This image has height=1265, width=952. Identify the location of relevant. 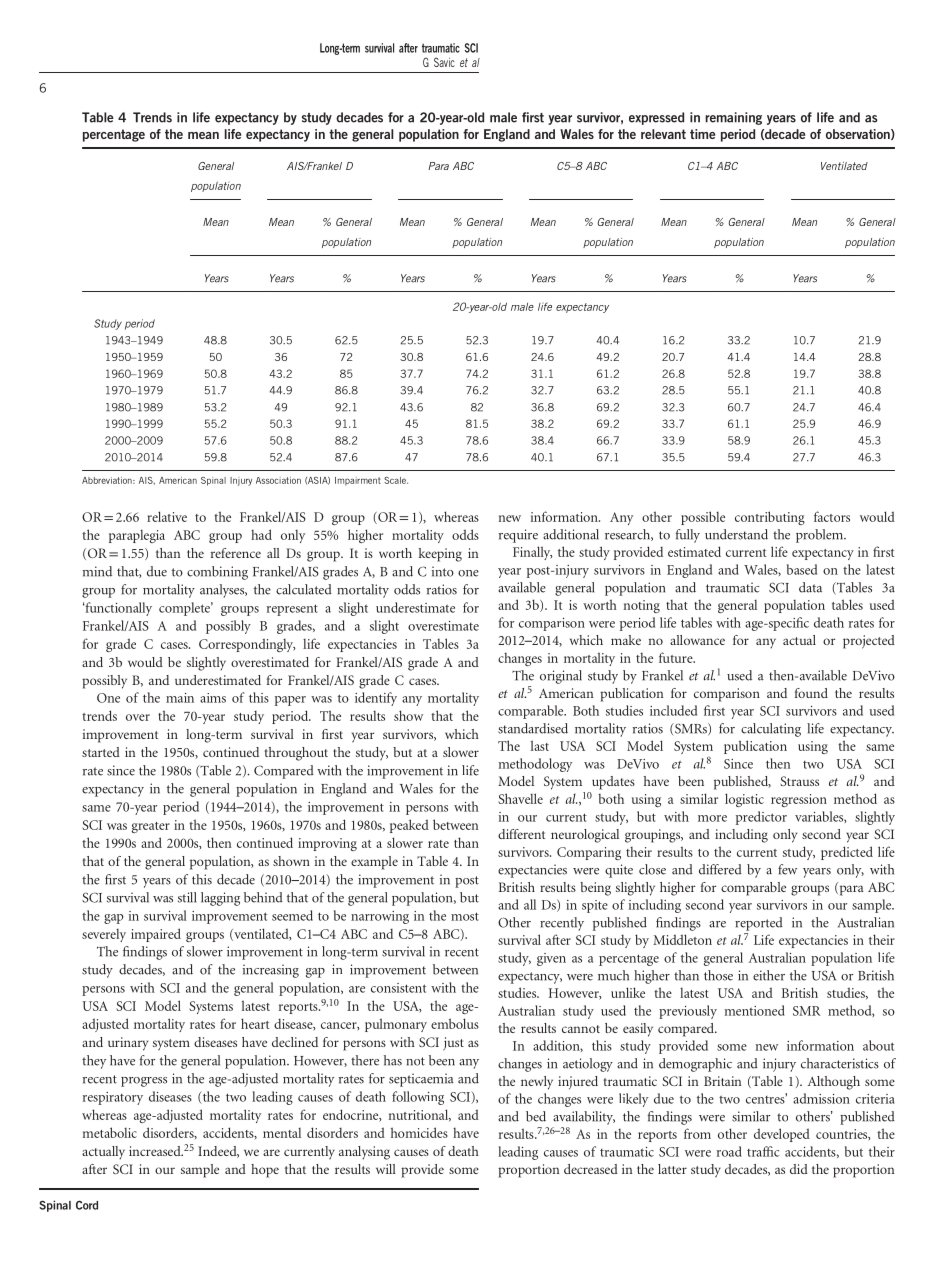
(663, 134).
